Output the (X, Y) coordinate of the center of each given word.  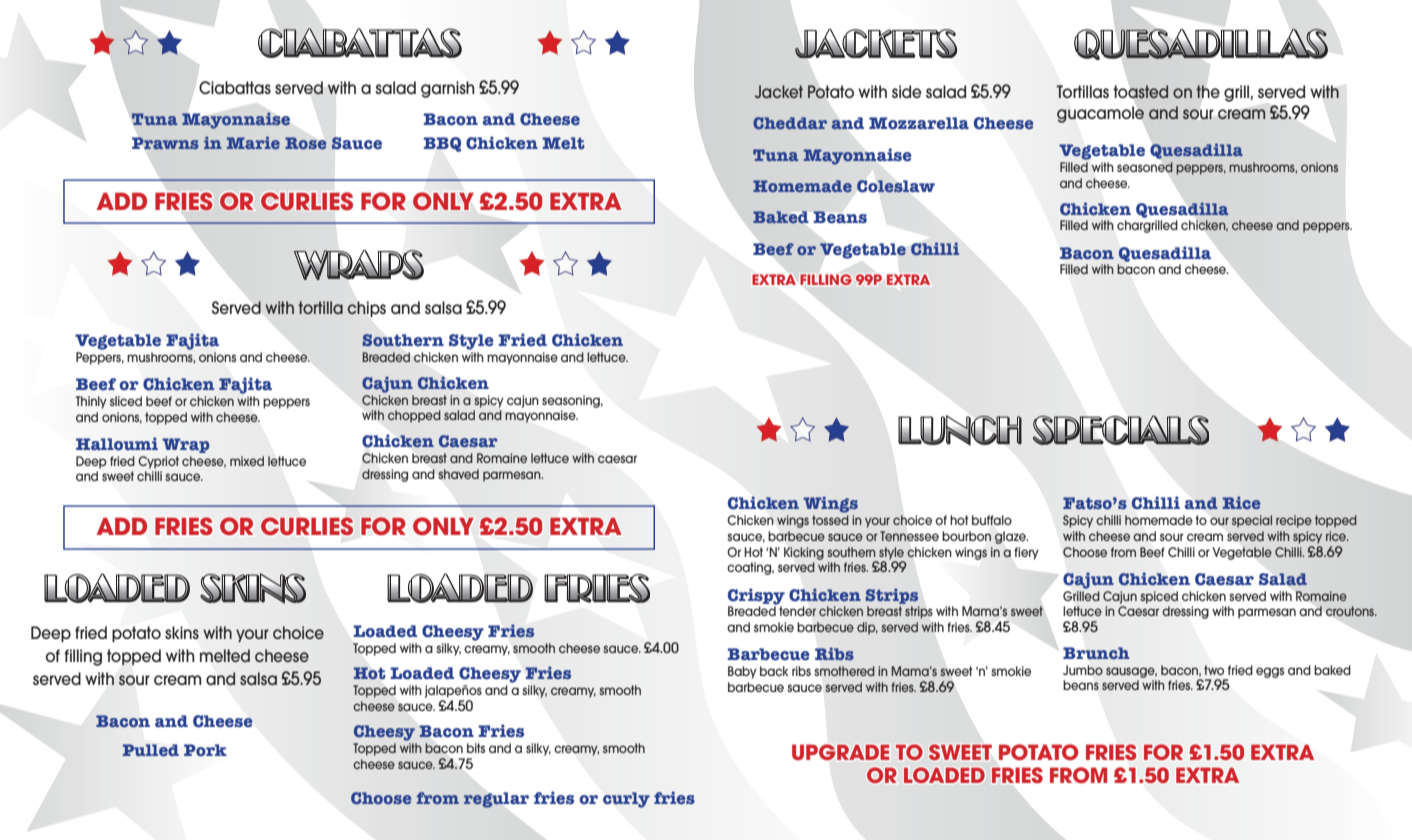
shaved (458, 474)
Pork (205, 750)
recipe (1294, 521)
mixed (247, 461)
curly (626, 800)
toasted (1141, 91)
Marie (253, 142)
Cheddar (790, 123)
